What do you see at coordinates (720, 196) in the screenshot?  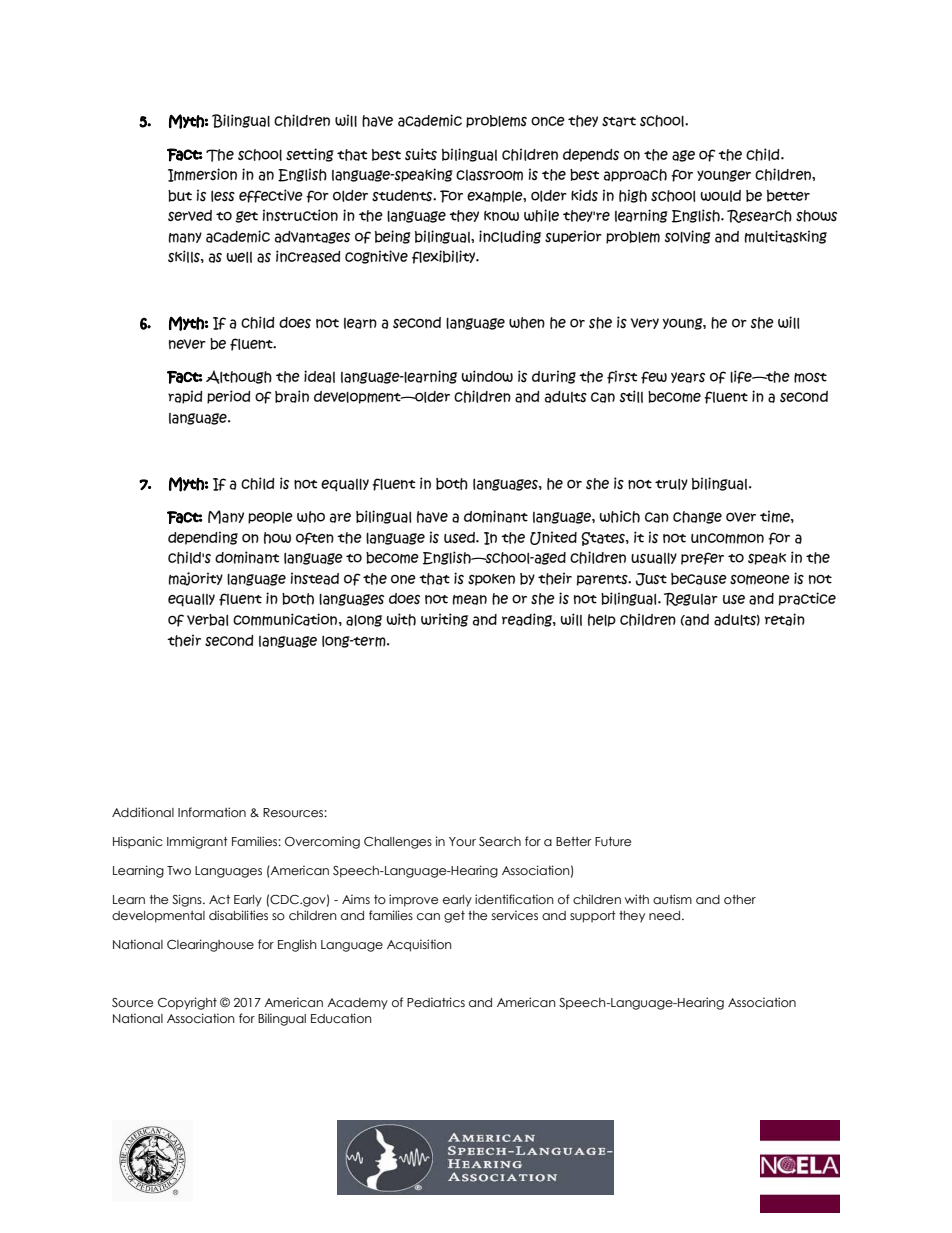 I see `would` at bounding box center [720, 196].
